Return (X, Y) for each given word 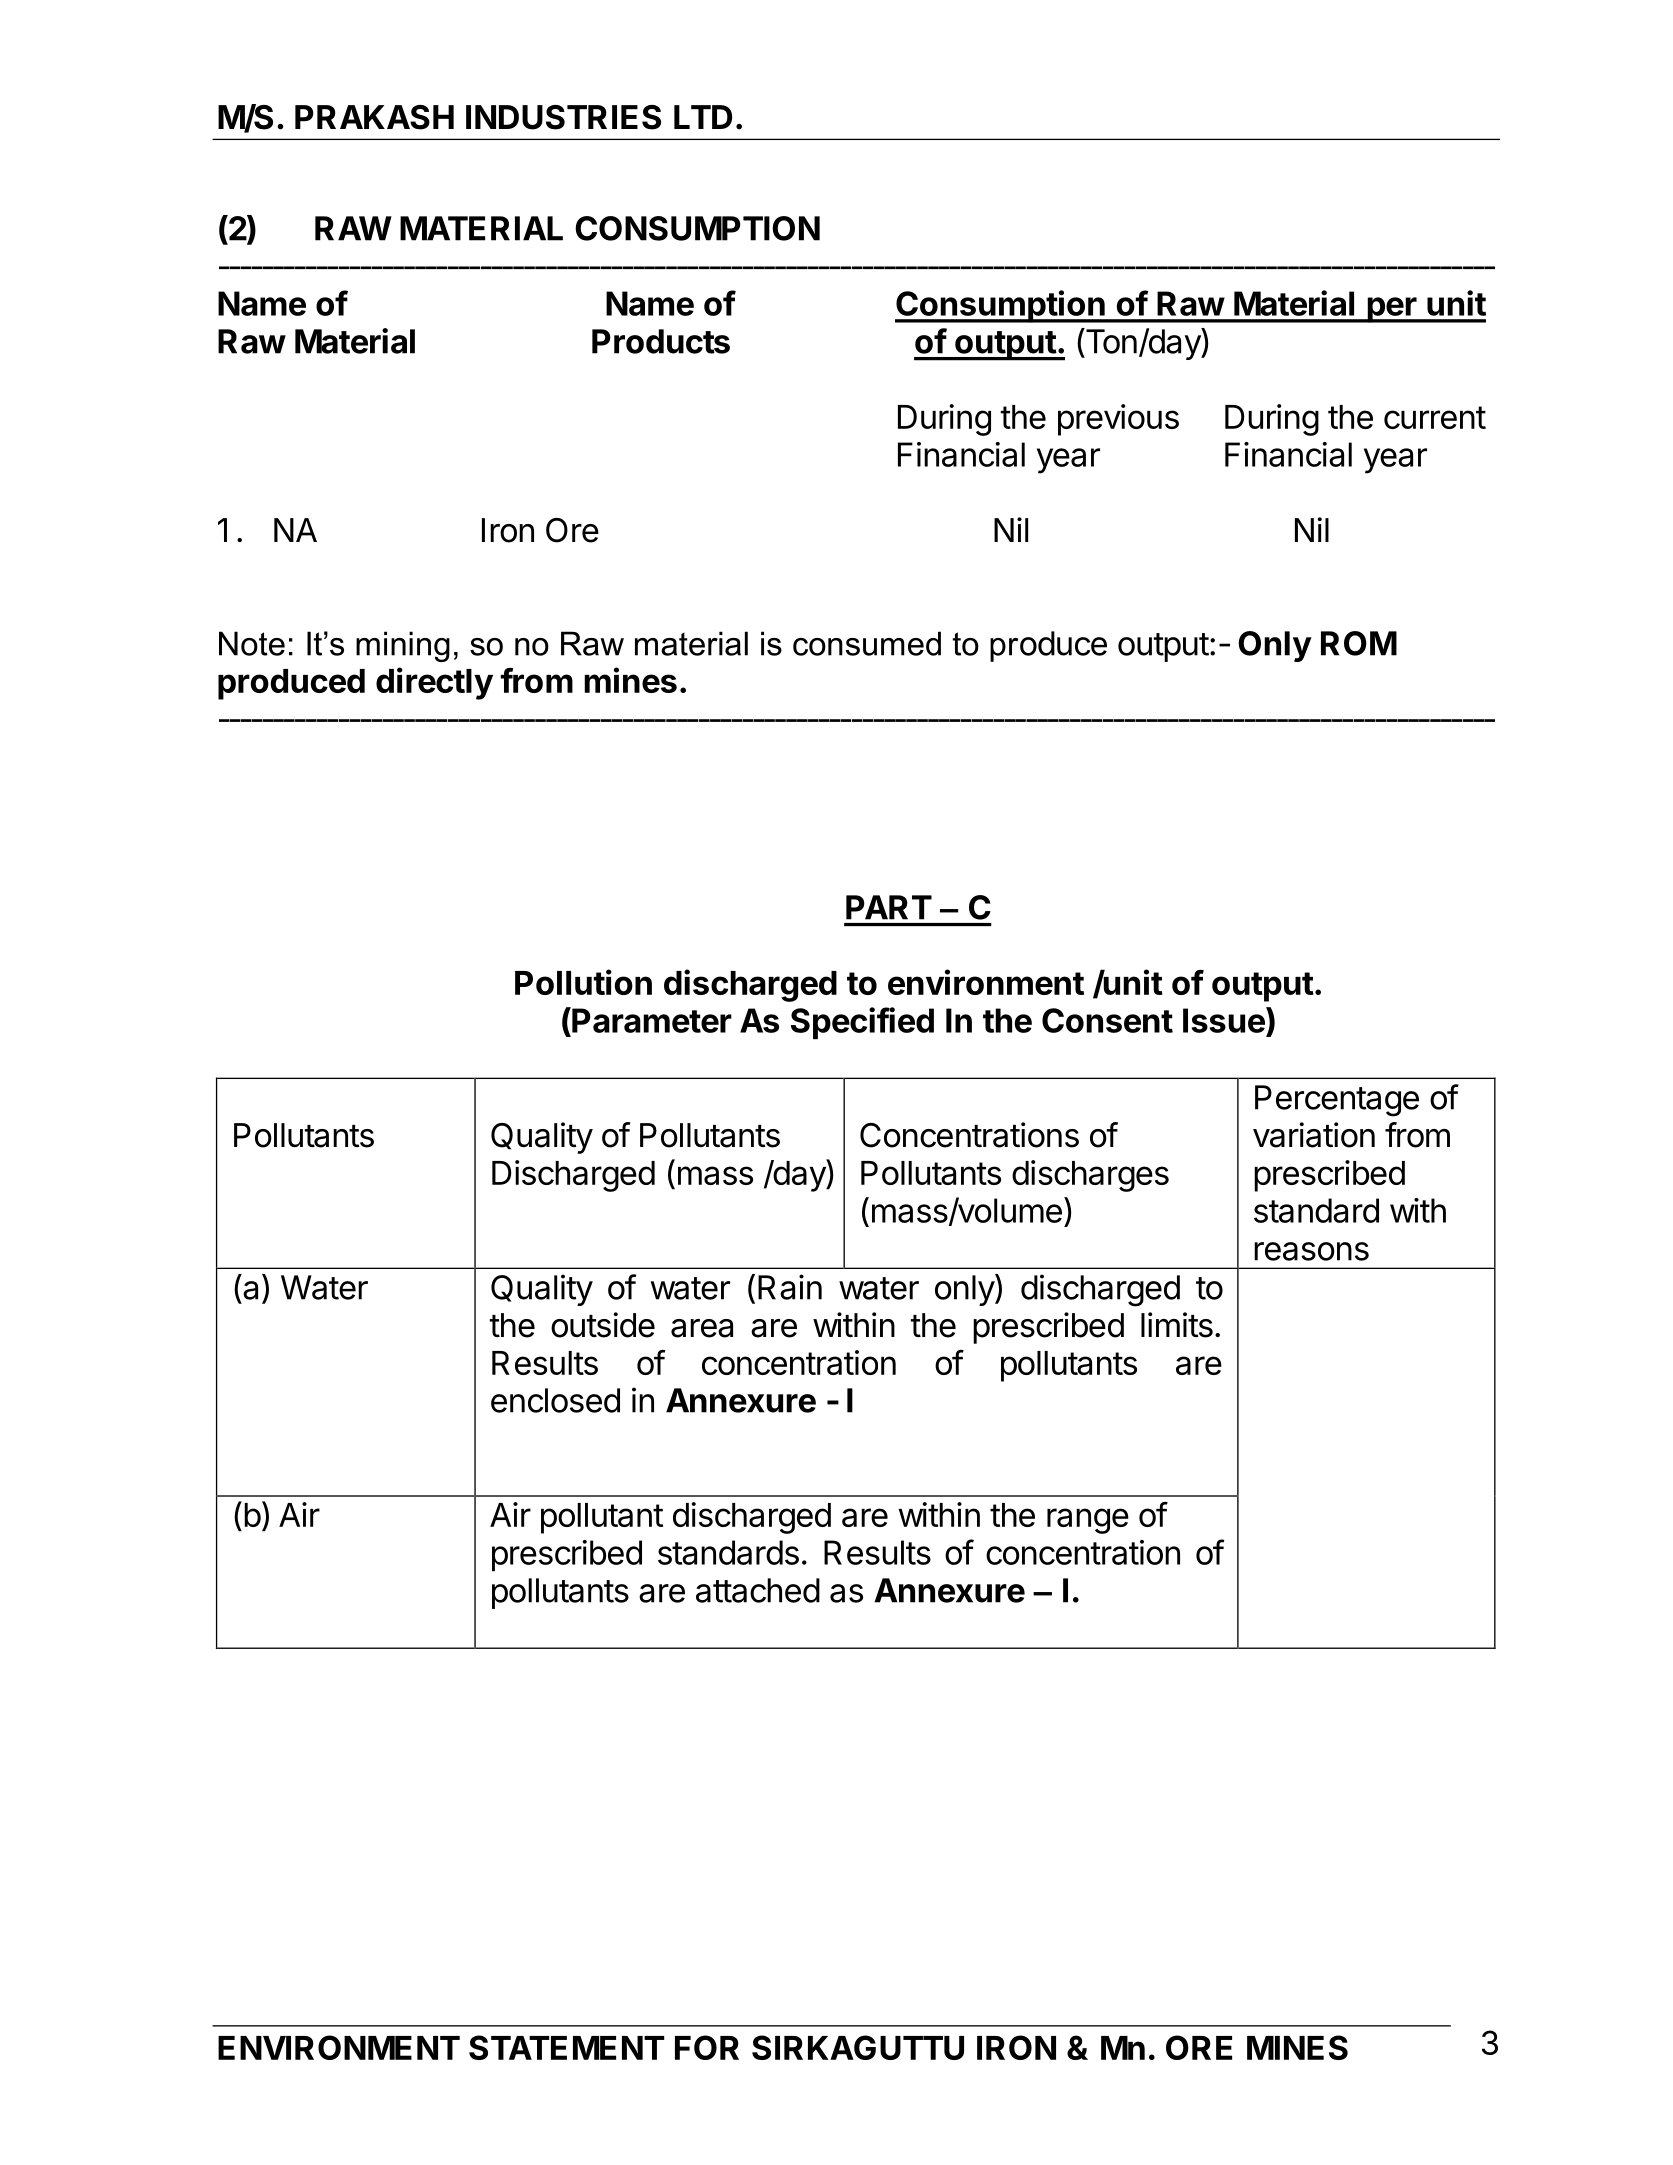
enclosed (555, 1400)
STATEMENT (566, 2047)
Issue (1224, 1020)
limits (1177, 1325)
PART (889, 907)
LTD (703, 117)
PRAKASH (374, 117)
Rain (790, 1287)
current (1435, 417)
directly (434, 683)
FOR (707, 2047)
